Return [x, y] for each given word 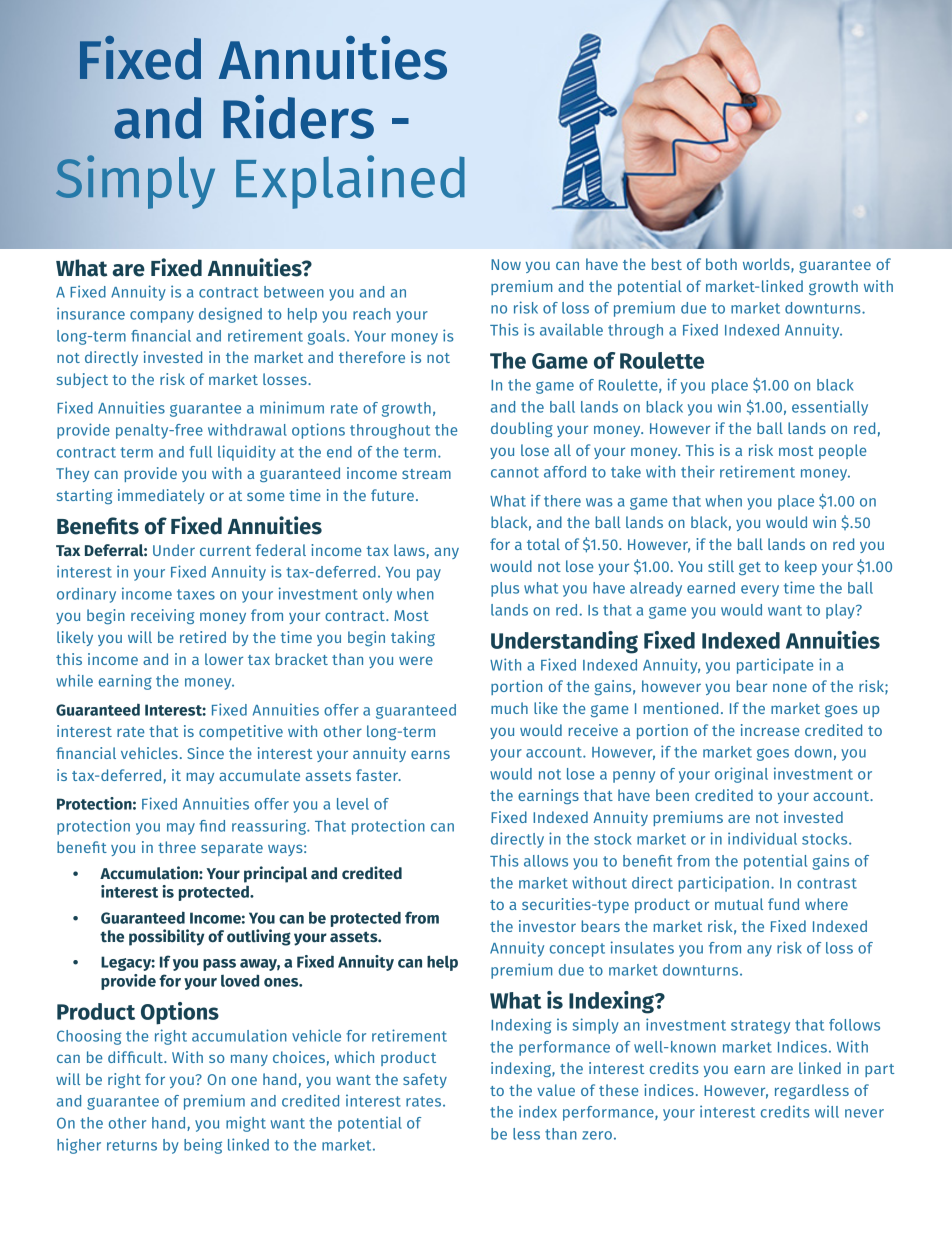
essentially [830, 408]
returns [132, 1145]
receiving [162, 616]
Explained [350, 182]
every [760, 591]
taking [413, 638]
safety [425, 1080]
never [864, 1113]
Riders [298, 117]
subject [82, 380]
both [721, 264]
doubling [522, 429]
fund [783, 904]
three [177, 847]
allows [546, 861]
